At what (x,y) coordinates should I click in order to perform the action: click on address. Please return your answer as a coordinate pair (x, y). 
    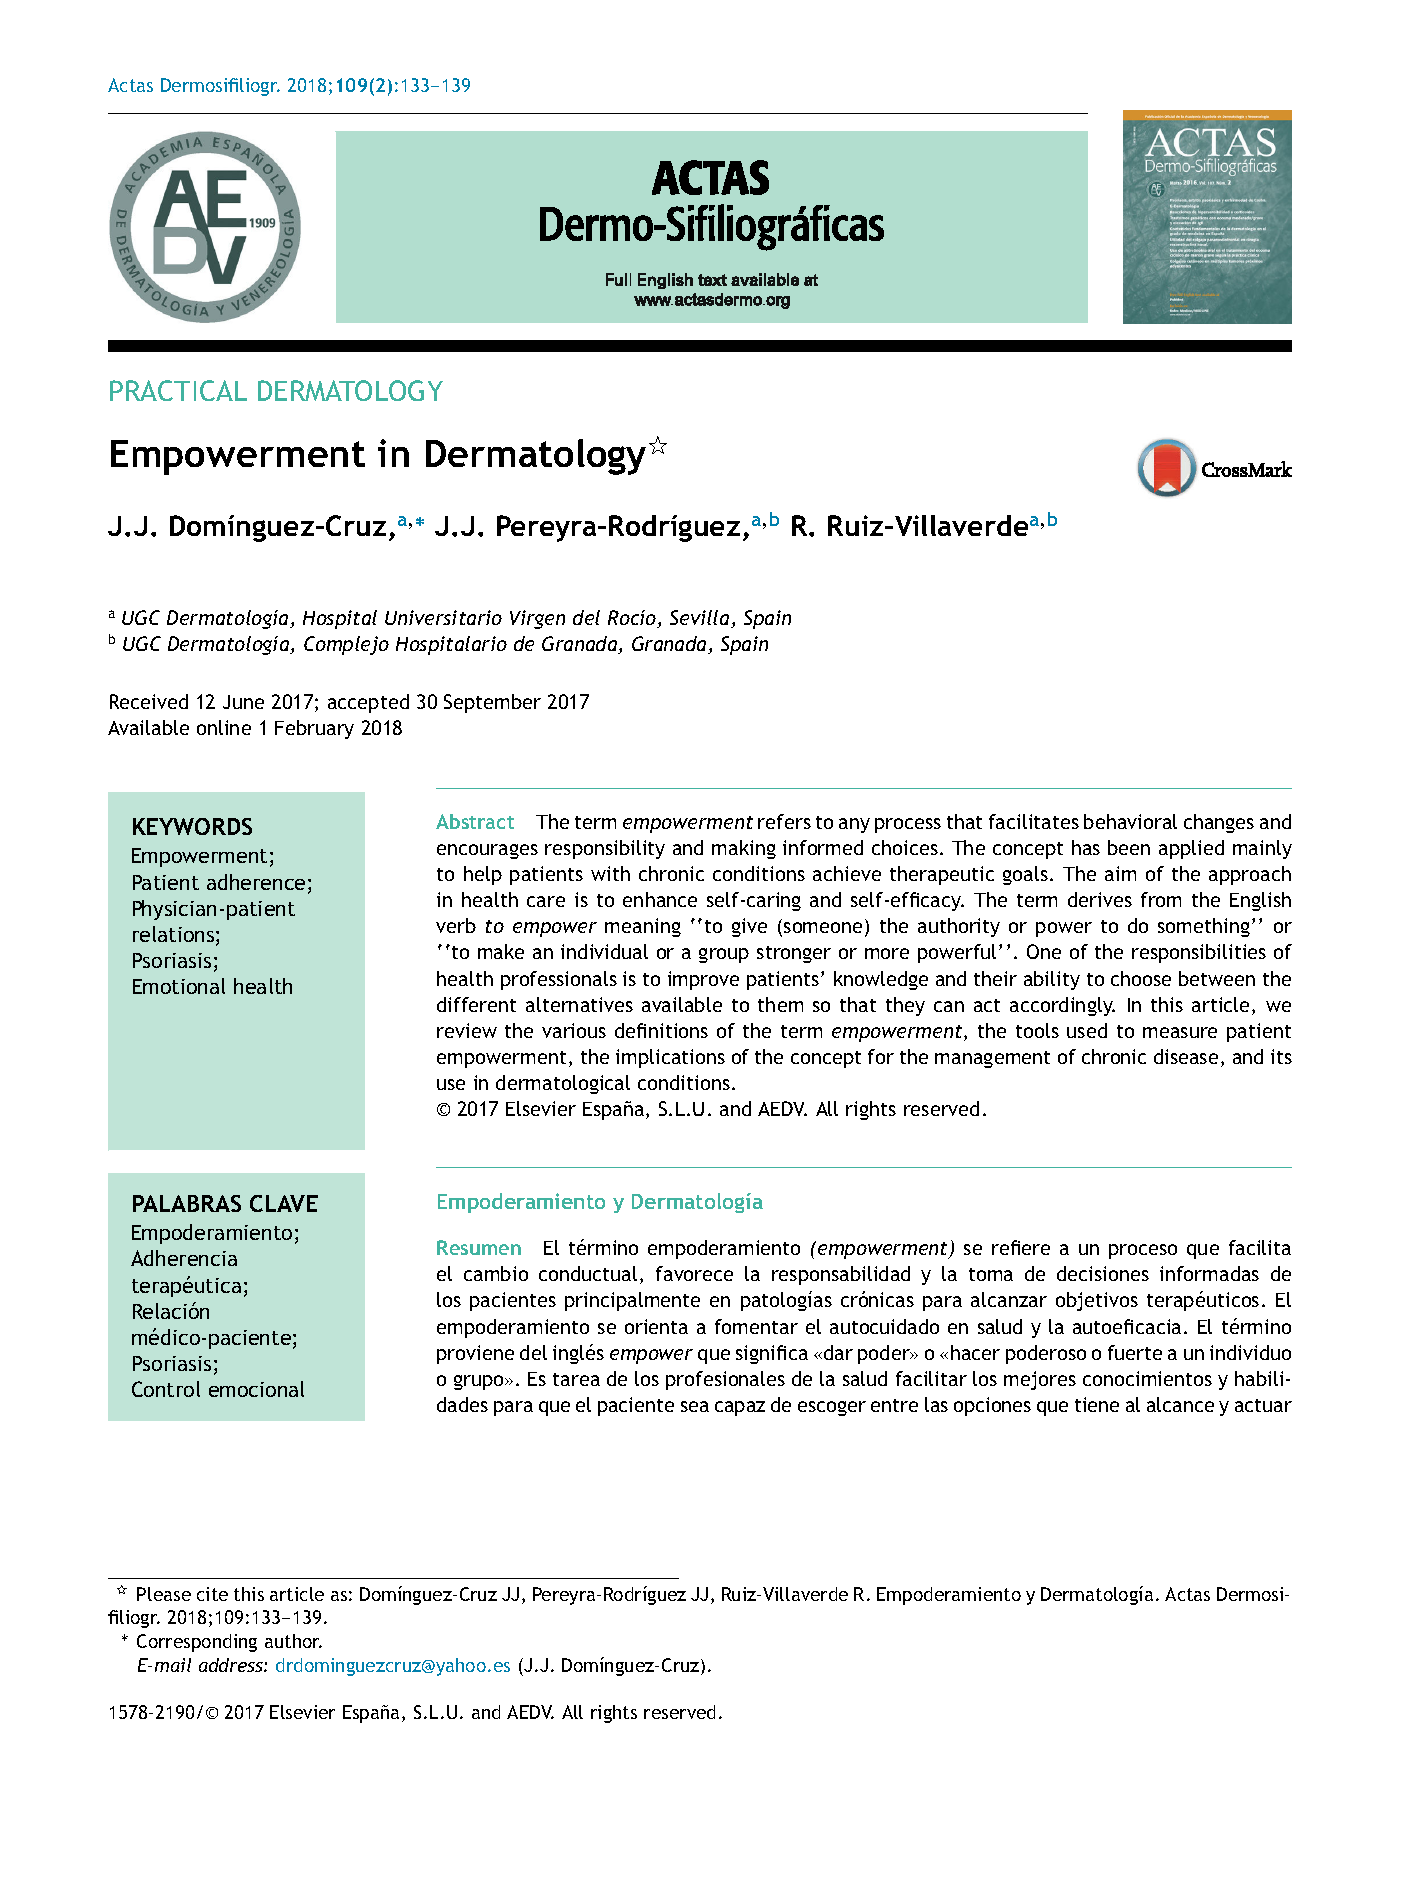
    Looking at the image, I should click on (232, 1665).
